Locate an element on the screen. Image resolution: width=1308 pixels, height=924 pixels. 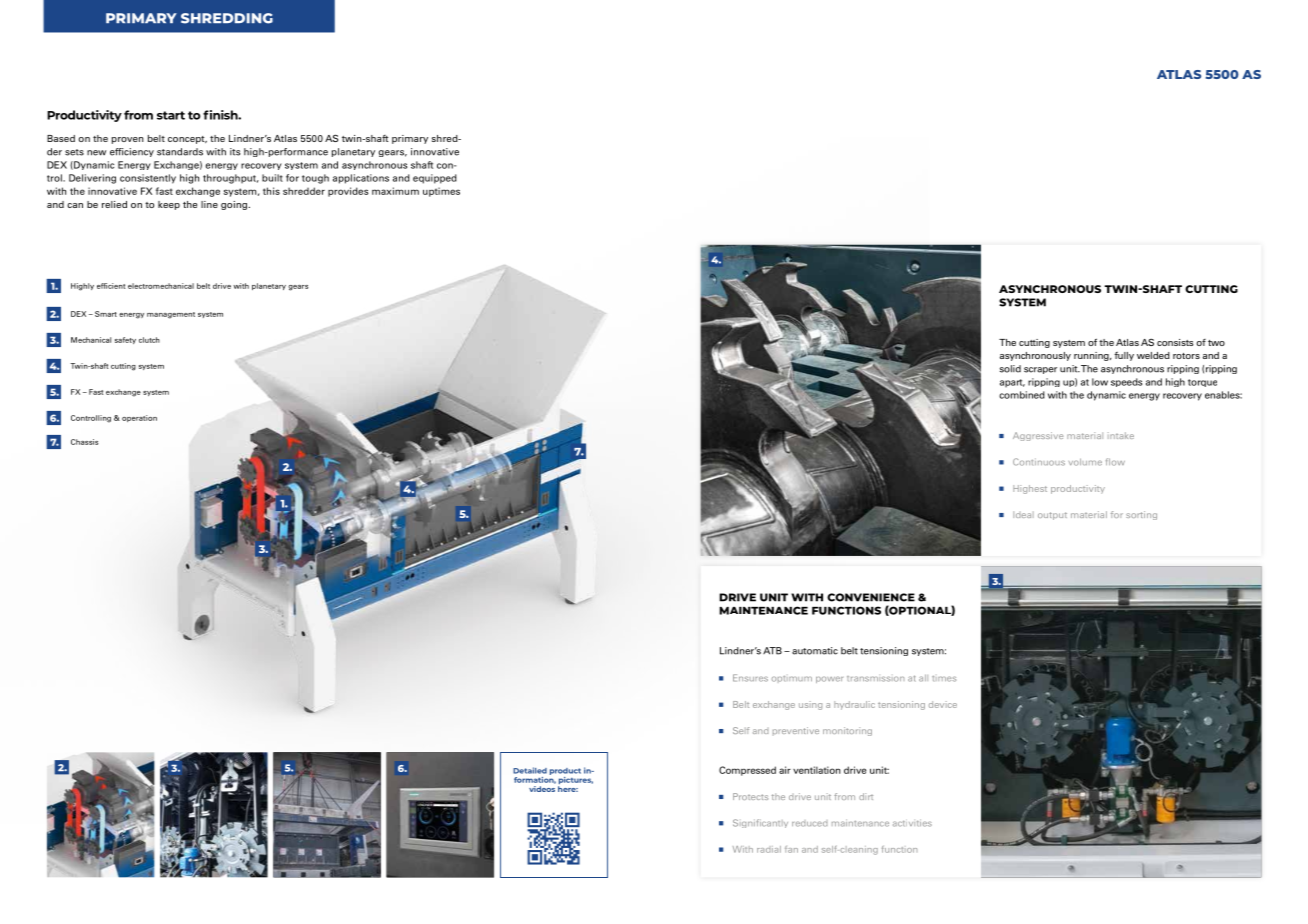
equipped is located at coordinates (435, 179).
